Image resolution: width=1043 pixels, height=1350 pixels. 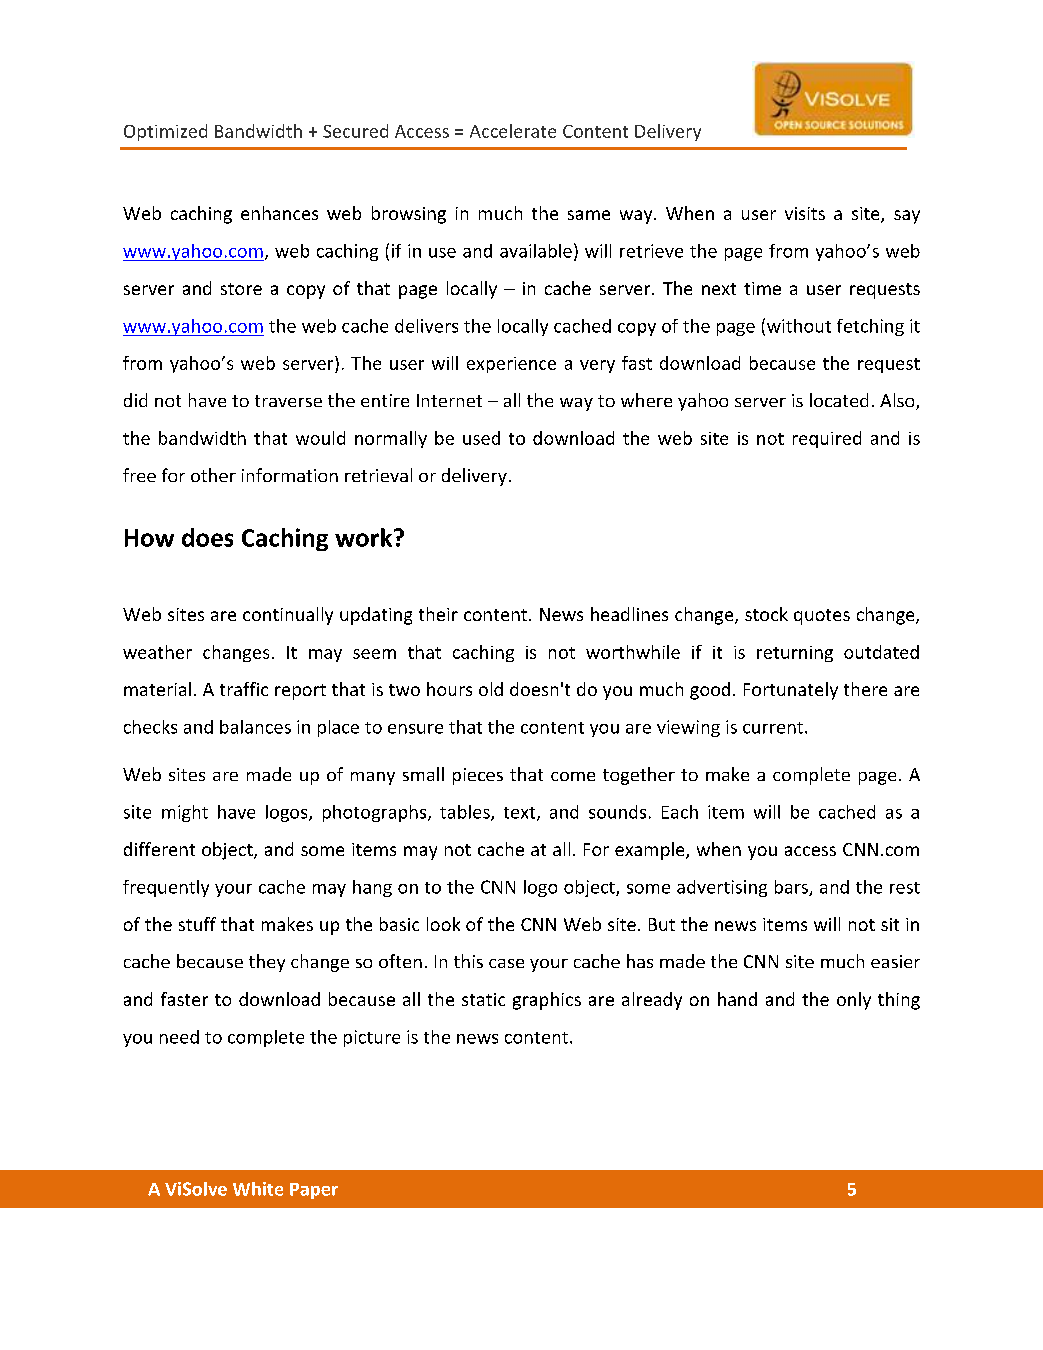 What do you see at coordinates (827, 439) in the screenshot?
I see `required` at bounding box center [827, 439].
